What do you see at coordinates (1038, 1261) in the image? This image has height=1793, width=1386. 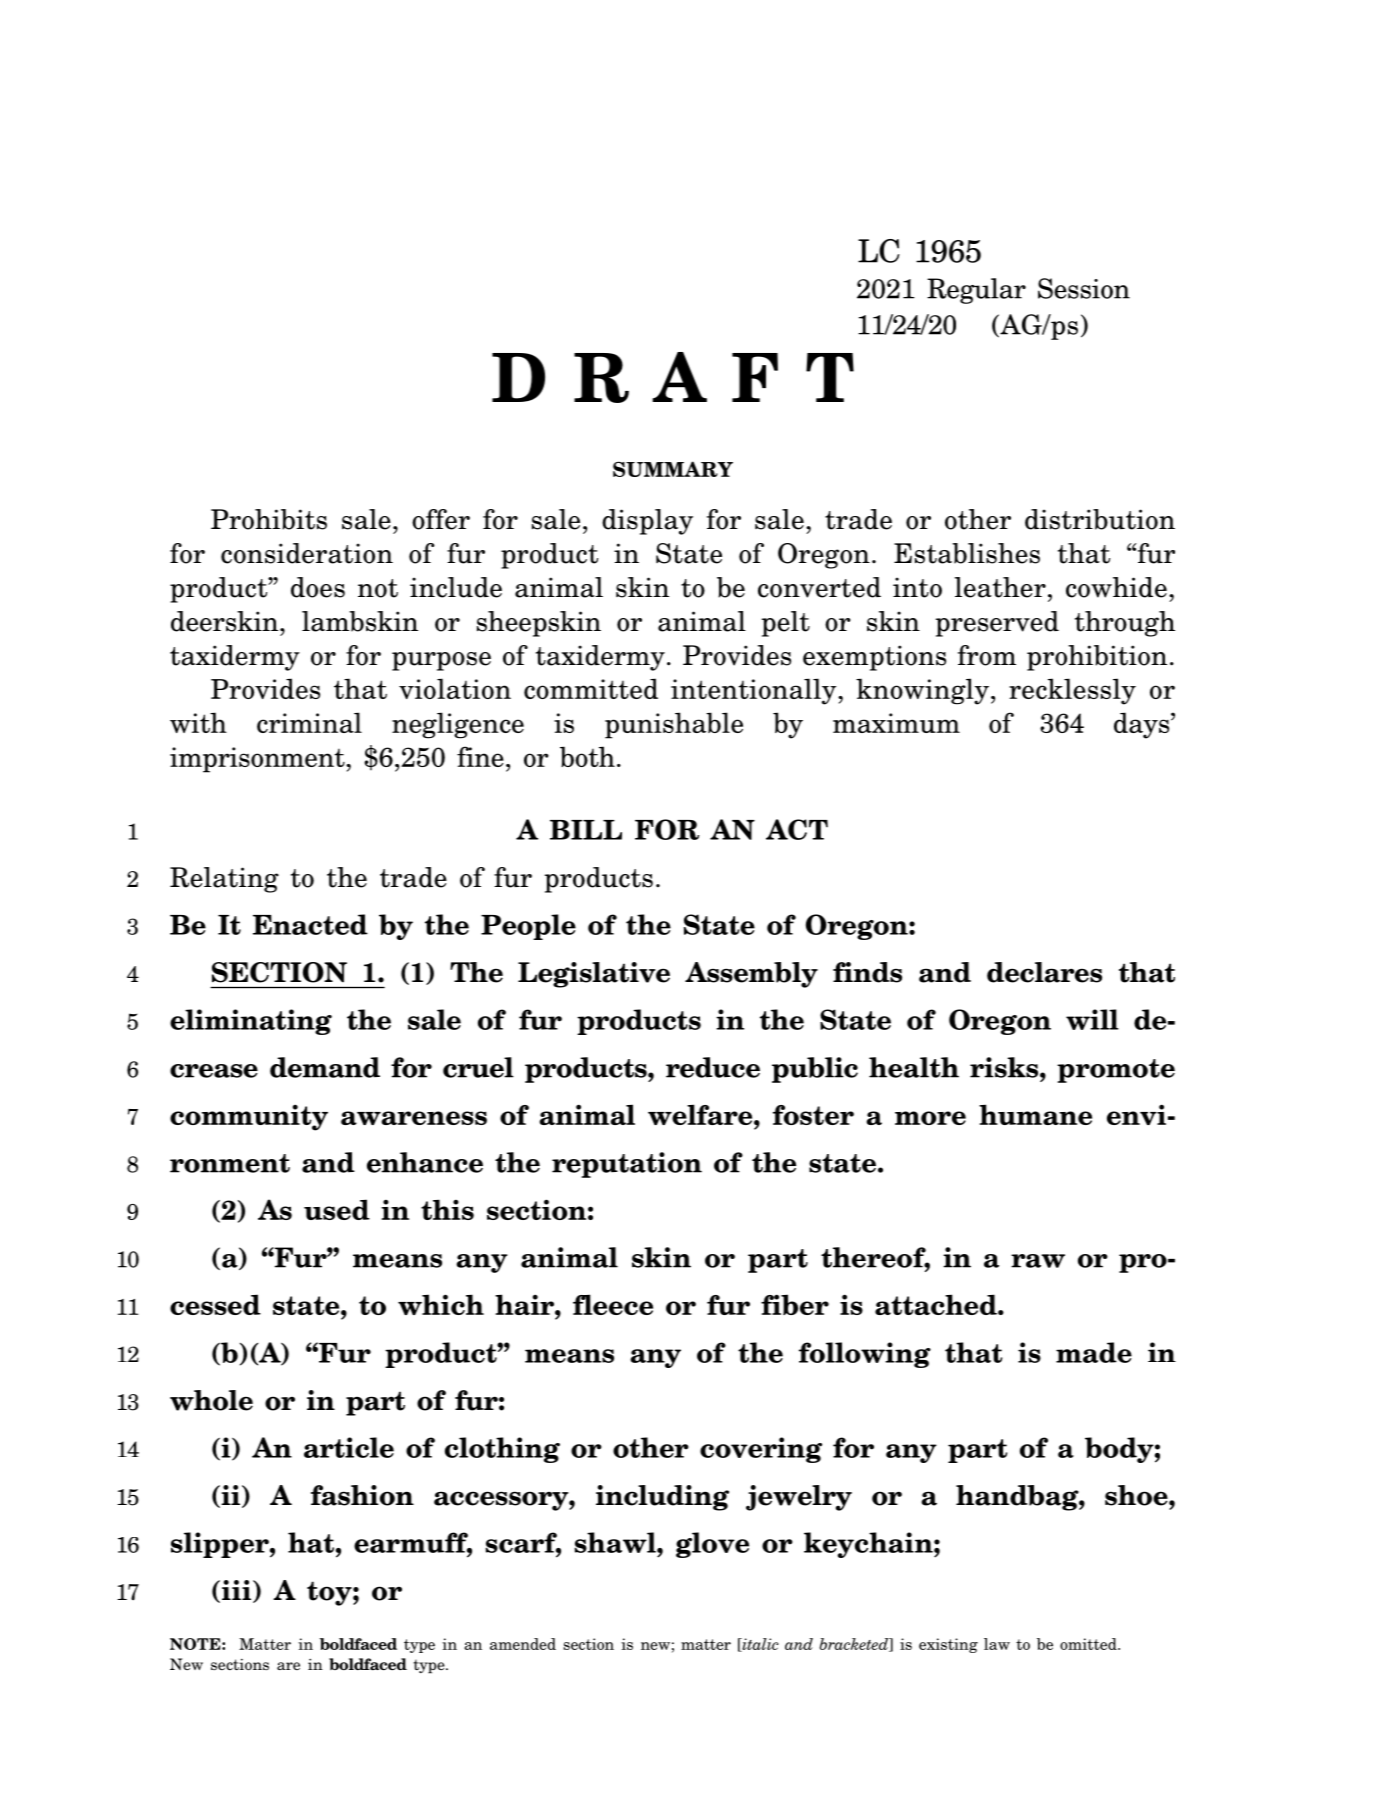 I see `raw` at bounding box center [1038, 1261].
